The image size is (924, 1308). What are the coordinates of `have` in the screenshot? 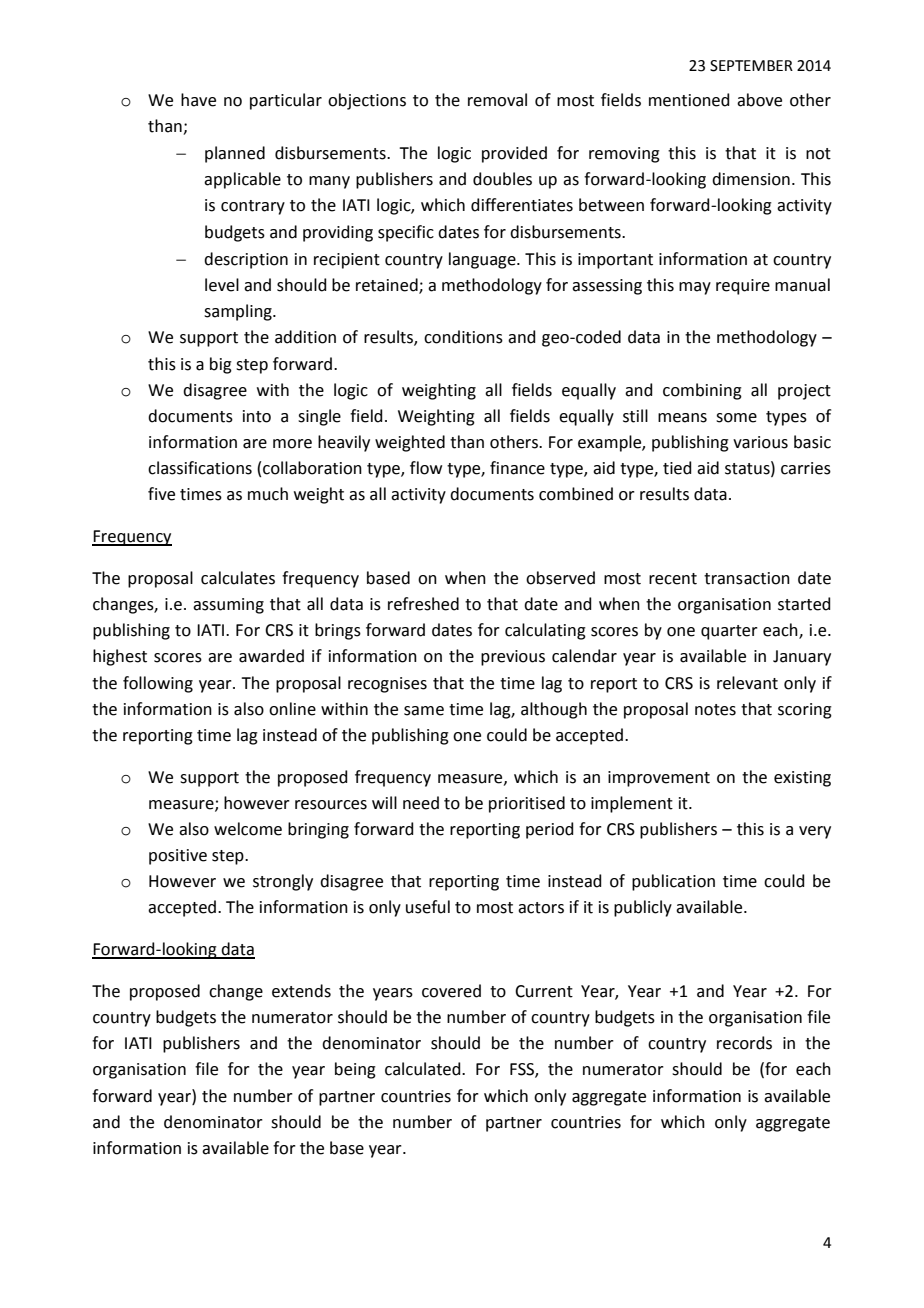 It's located at (198, 100).
